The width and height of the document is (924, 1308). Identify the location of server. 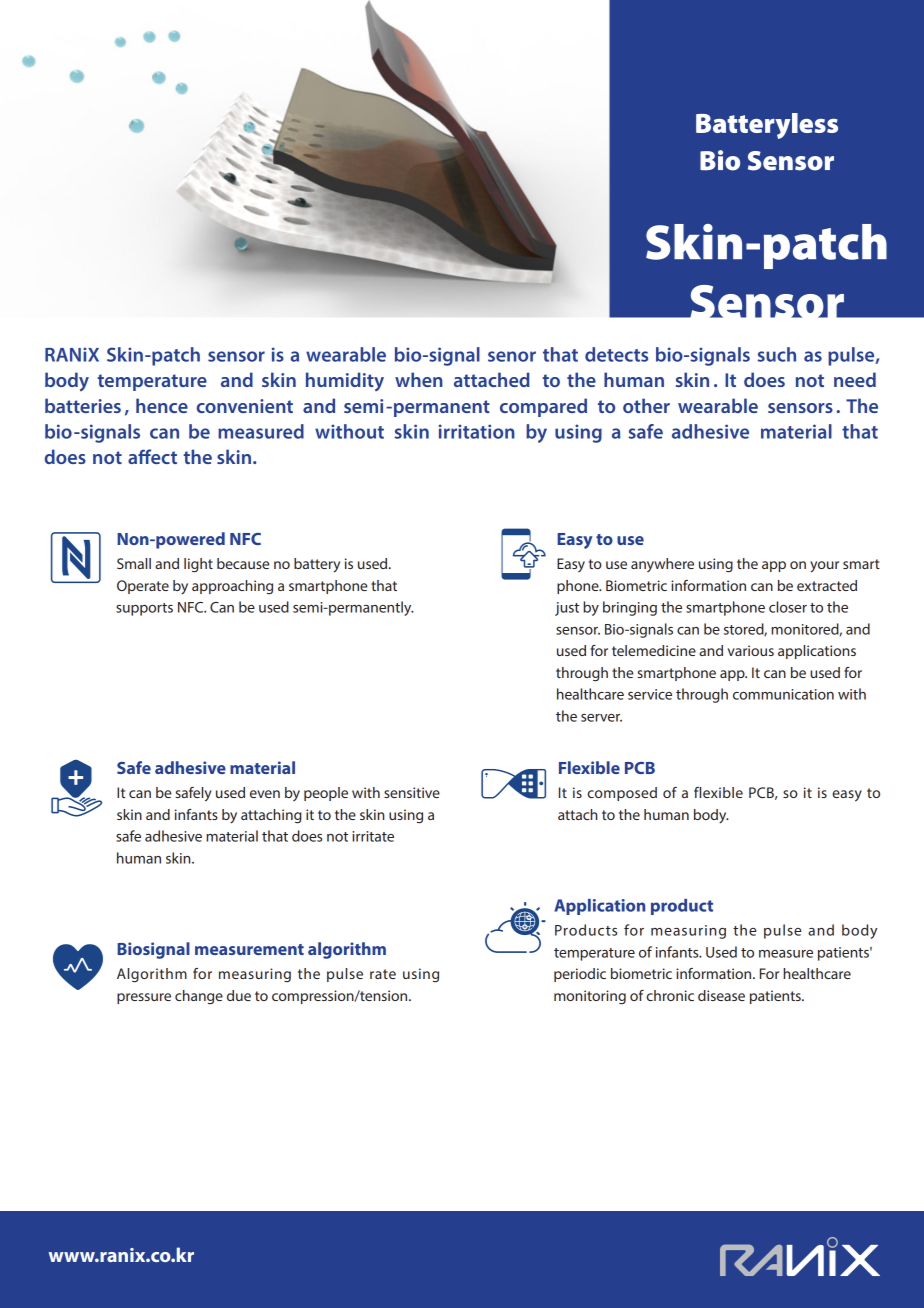
(601, 718).
